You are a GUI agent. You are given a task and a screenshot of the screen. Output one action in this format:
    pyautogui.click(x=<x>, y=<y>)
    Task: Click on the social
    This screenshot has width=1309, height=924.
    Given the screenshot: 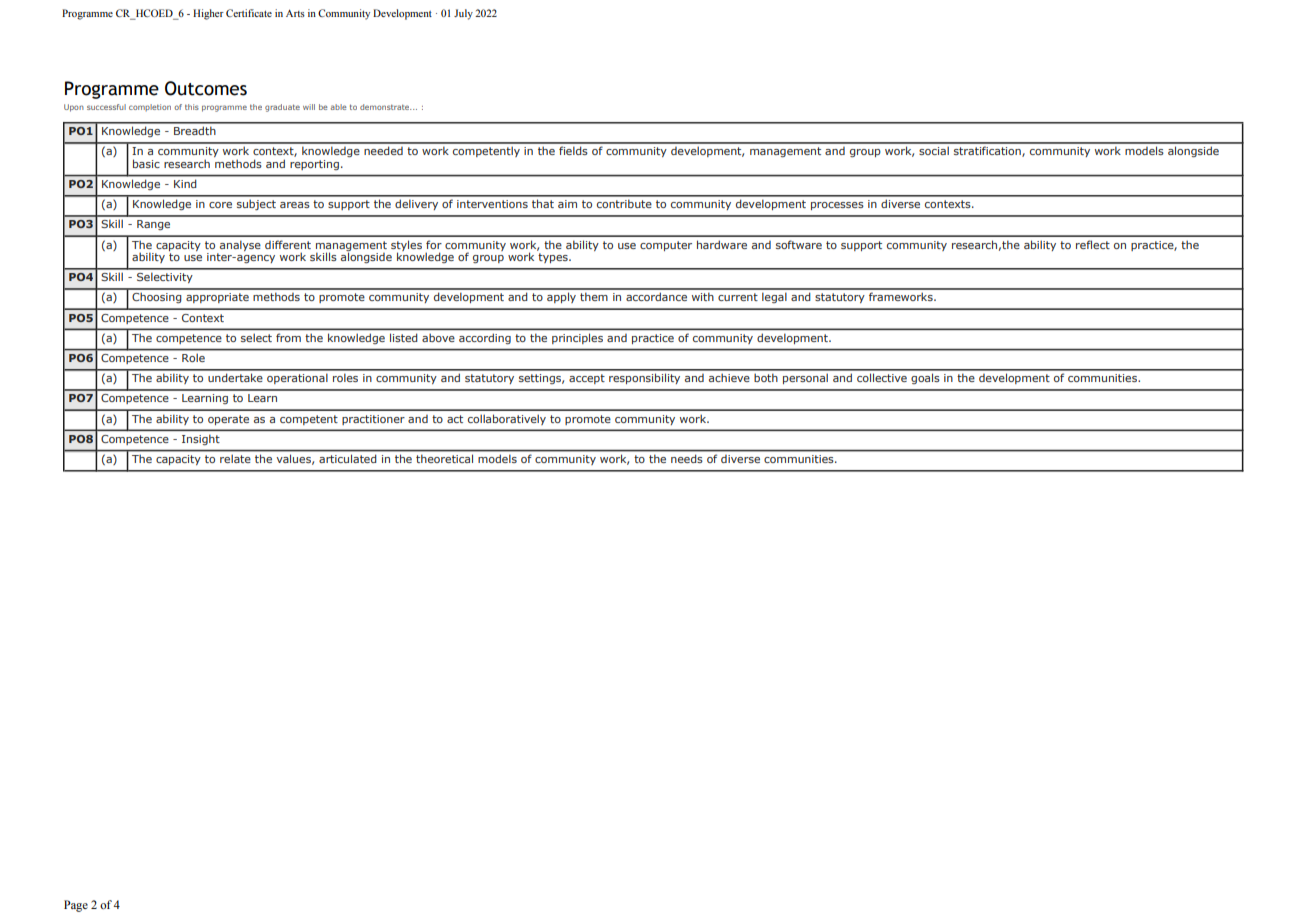 What is the action you would take?
    pyautogui.click(x=934, y=150)
